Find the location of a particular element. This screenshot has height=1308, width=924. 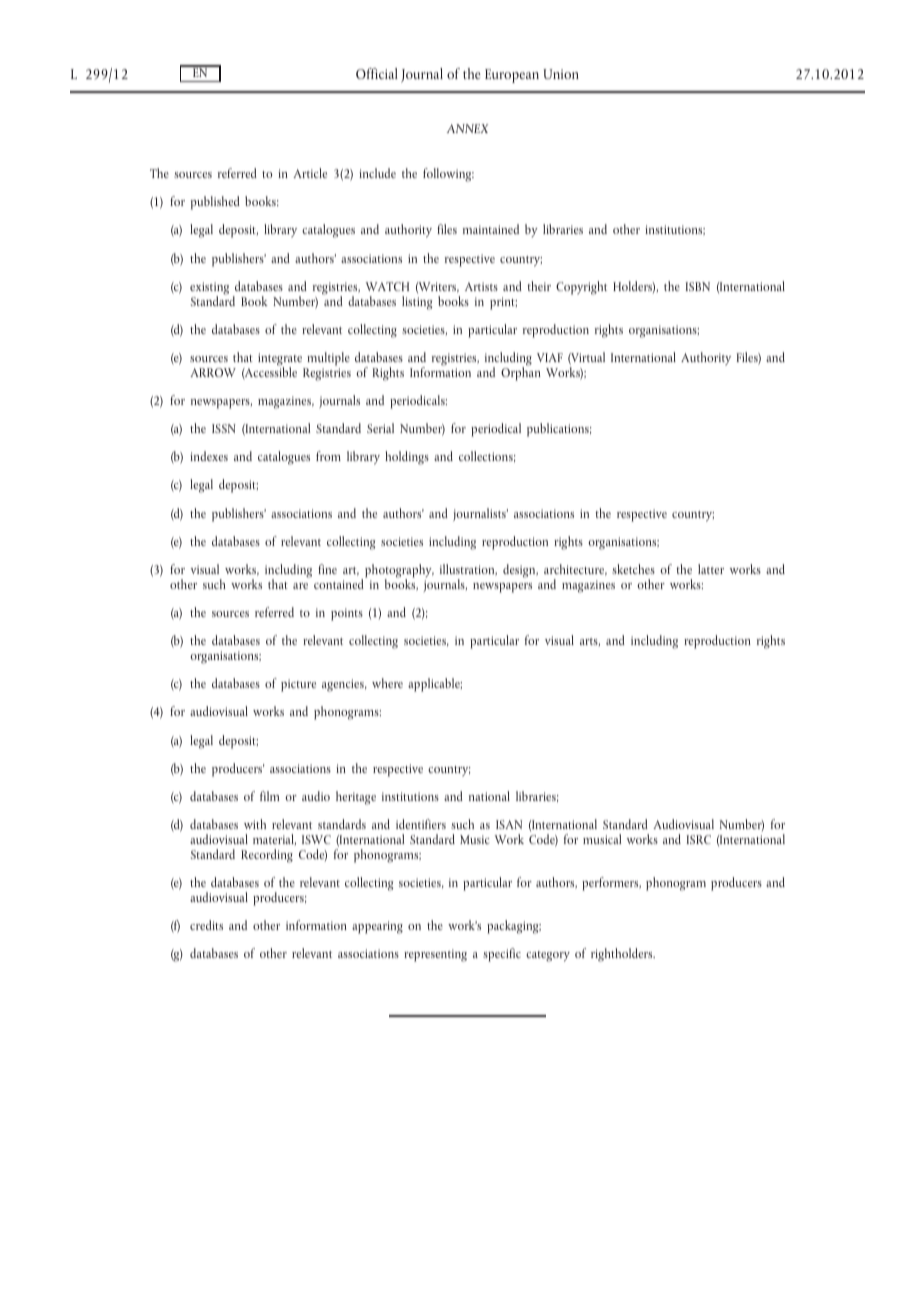

where is located at coordinates (387, 683).
